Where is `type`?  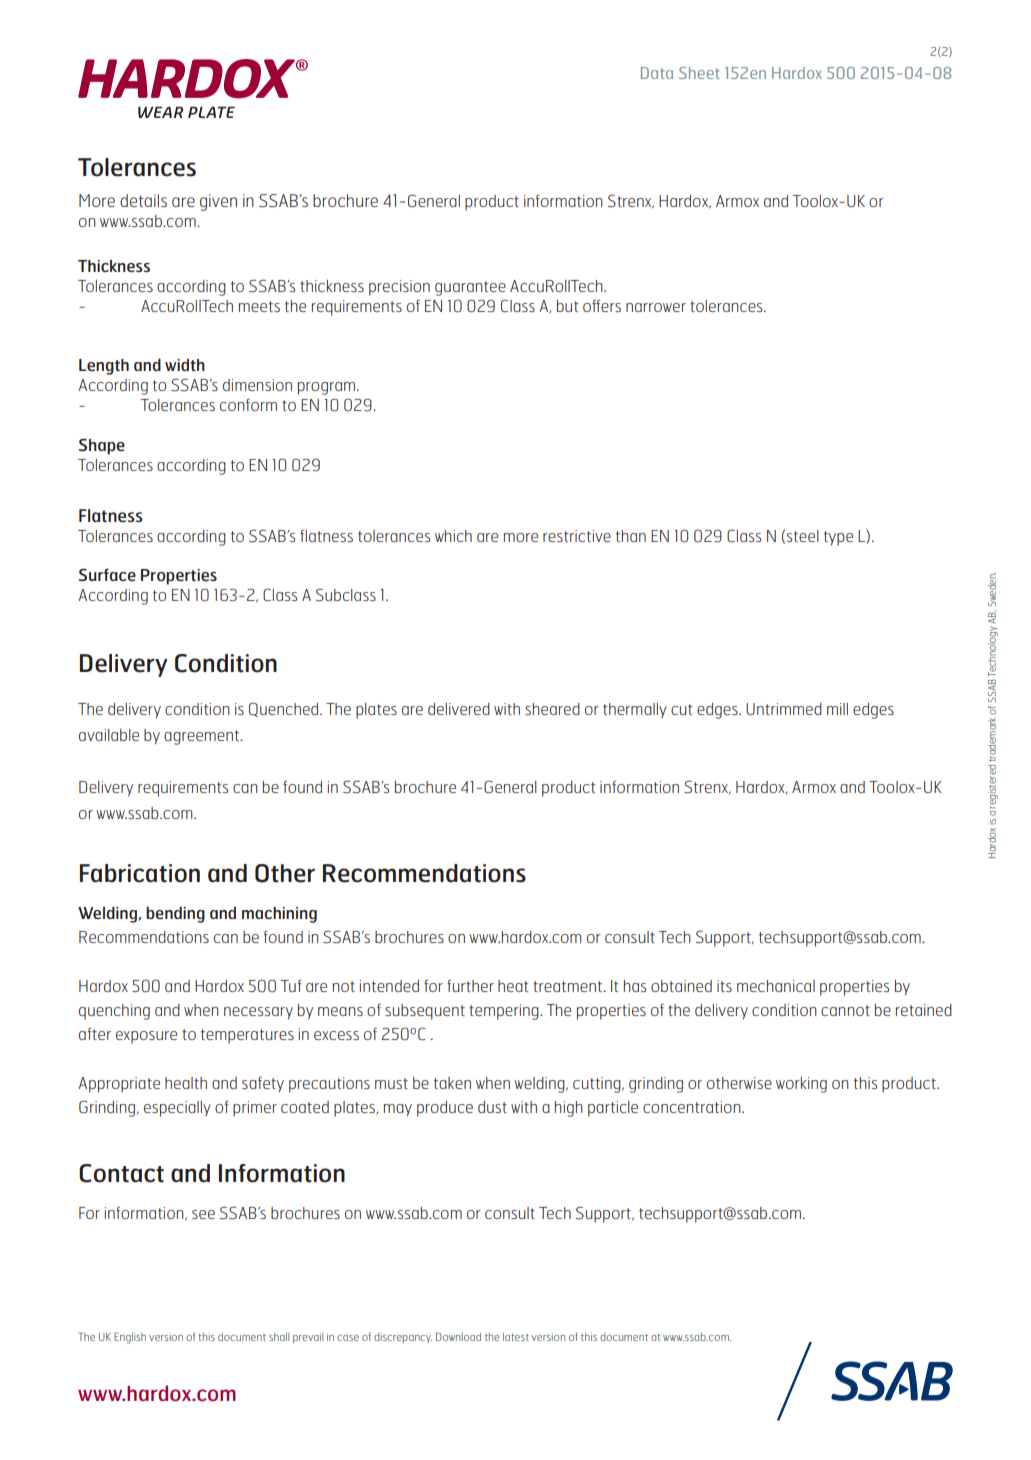
type is located at coordinates (838, 538).
